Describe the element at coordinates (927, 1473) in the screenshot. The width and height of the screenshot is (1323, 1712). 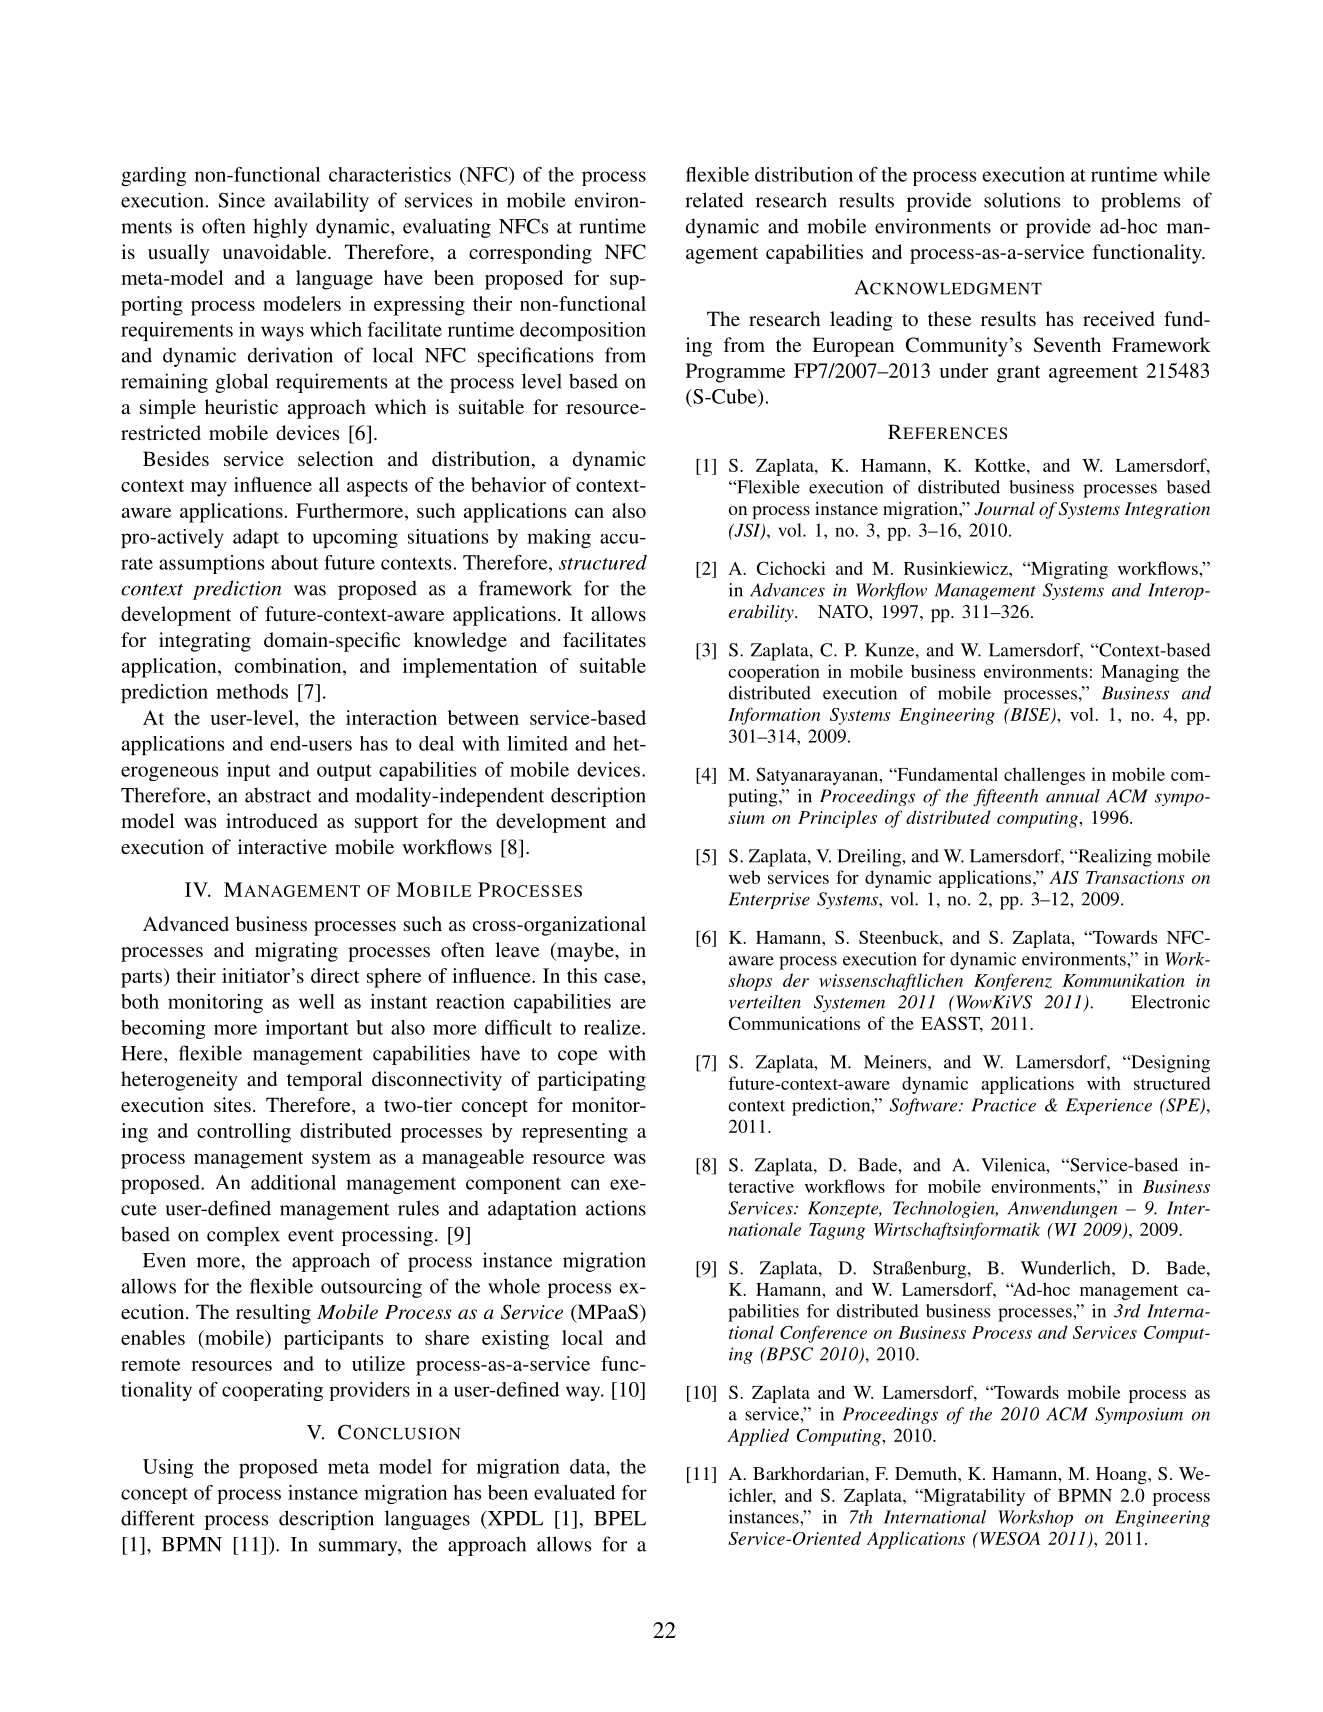
I see `Demuth` at that location.
